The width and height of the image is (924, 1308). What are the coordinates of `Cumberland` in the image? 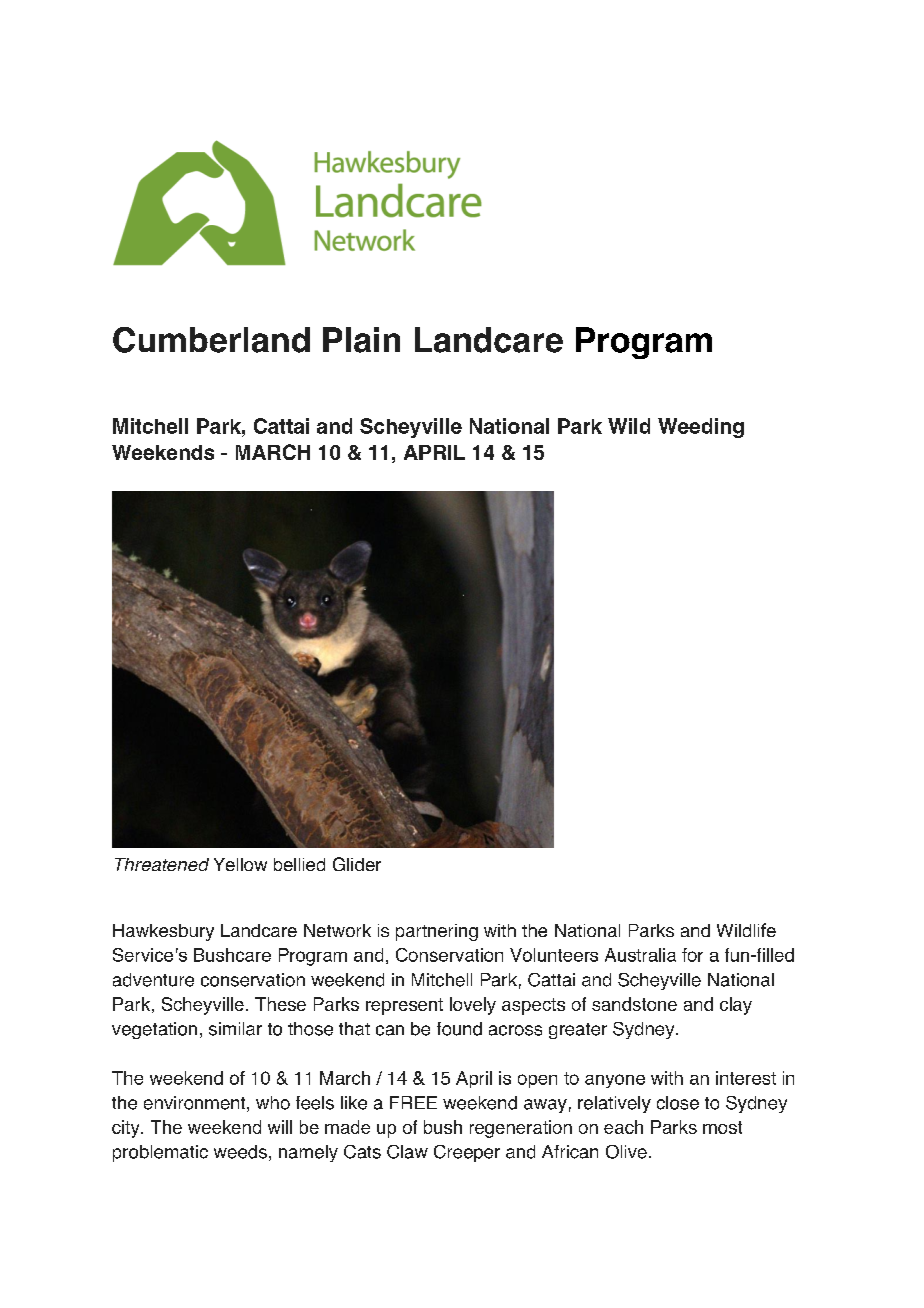 It's located at (211, 340).
